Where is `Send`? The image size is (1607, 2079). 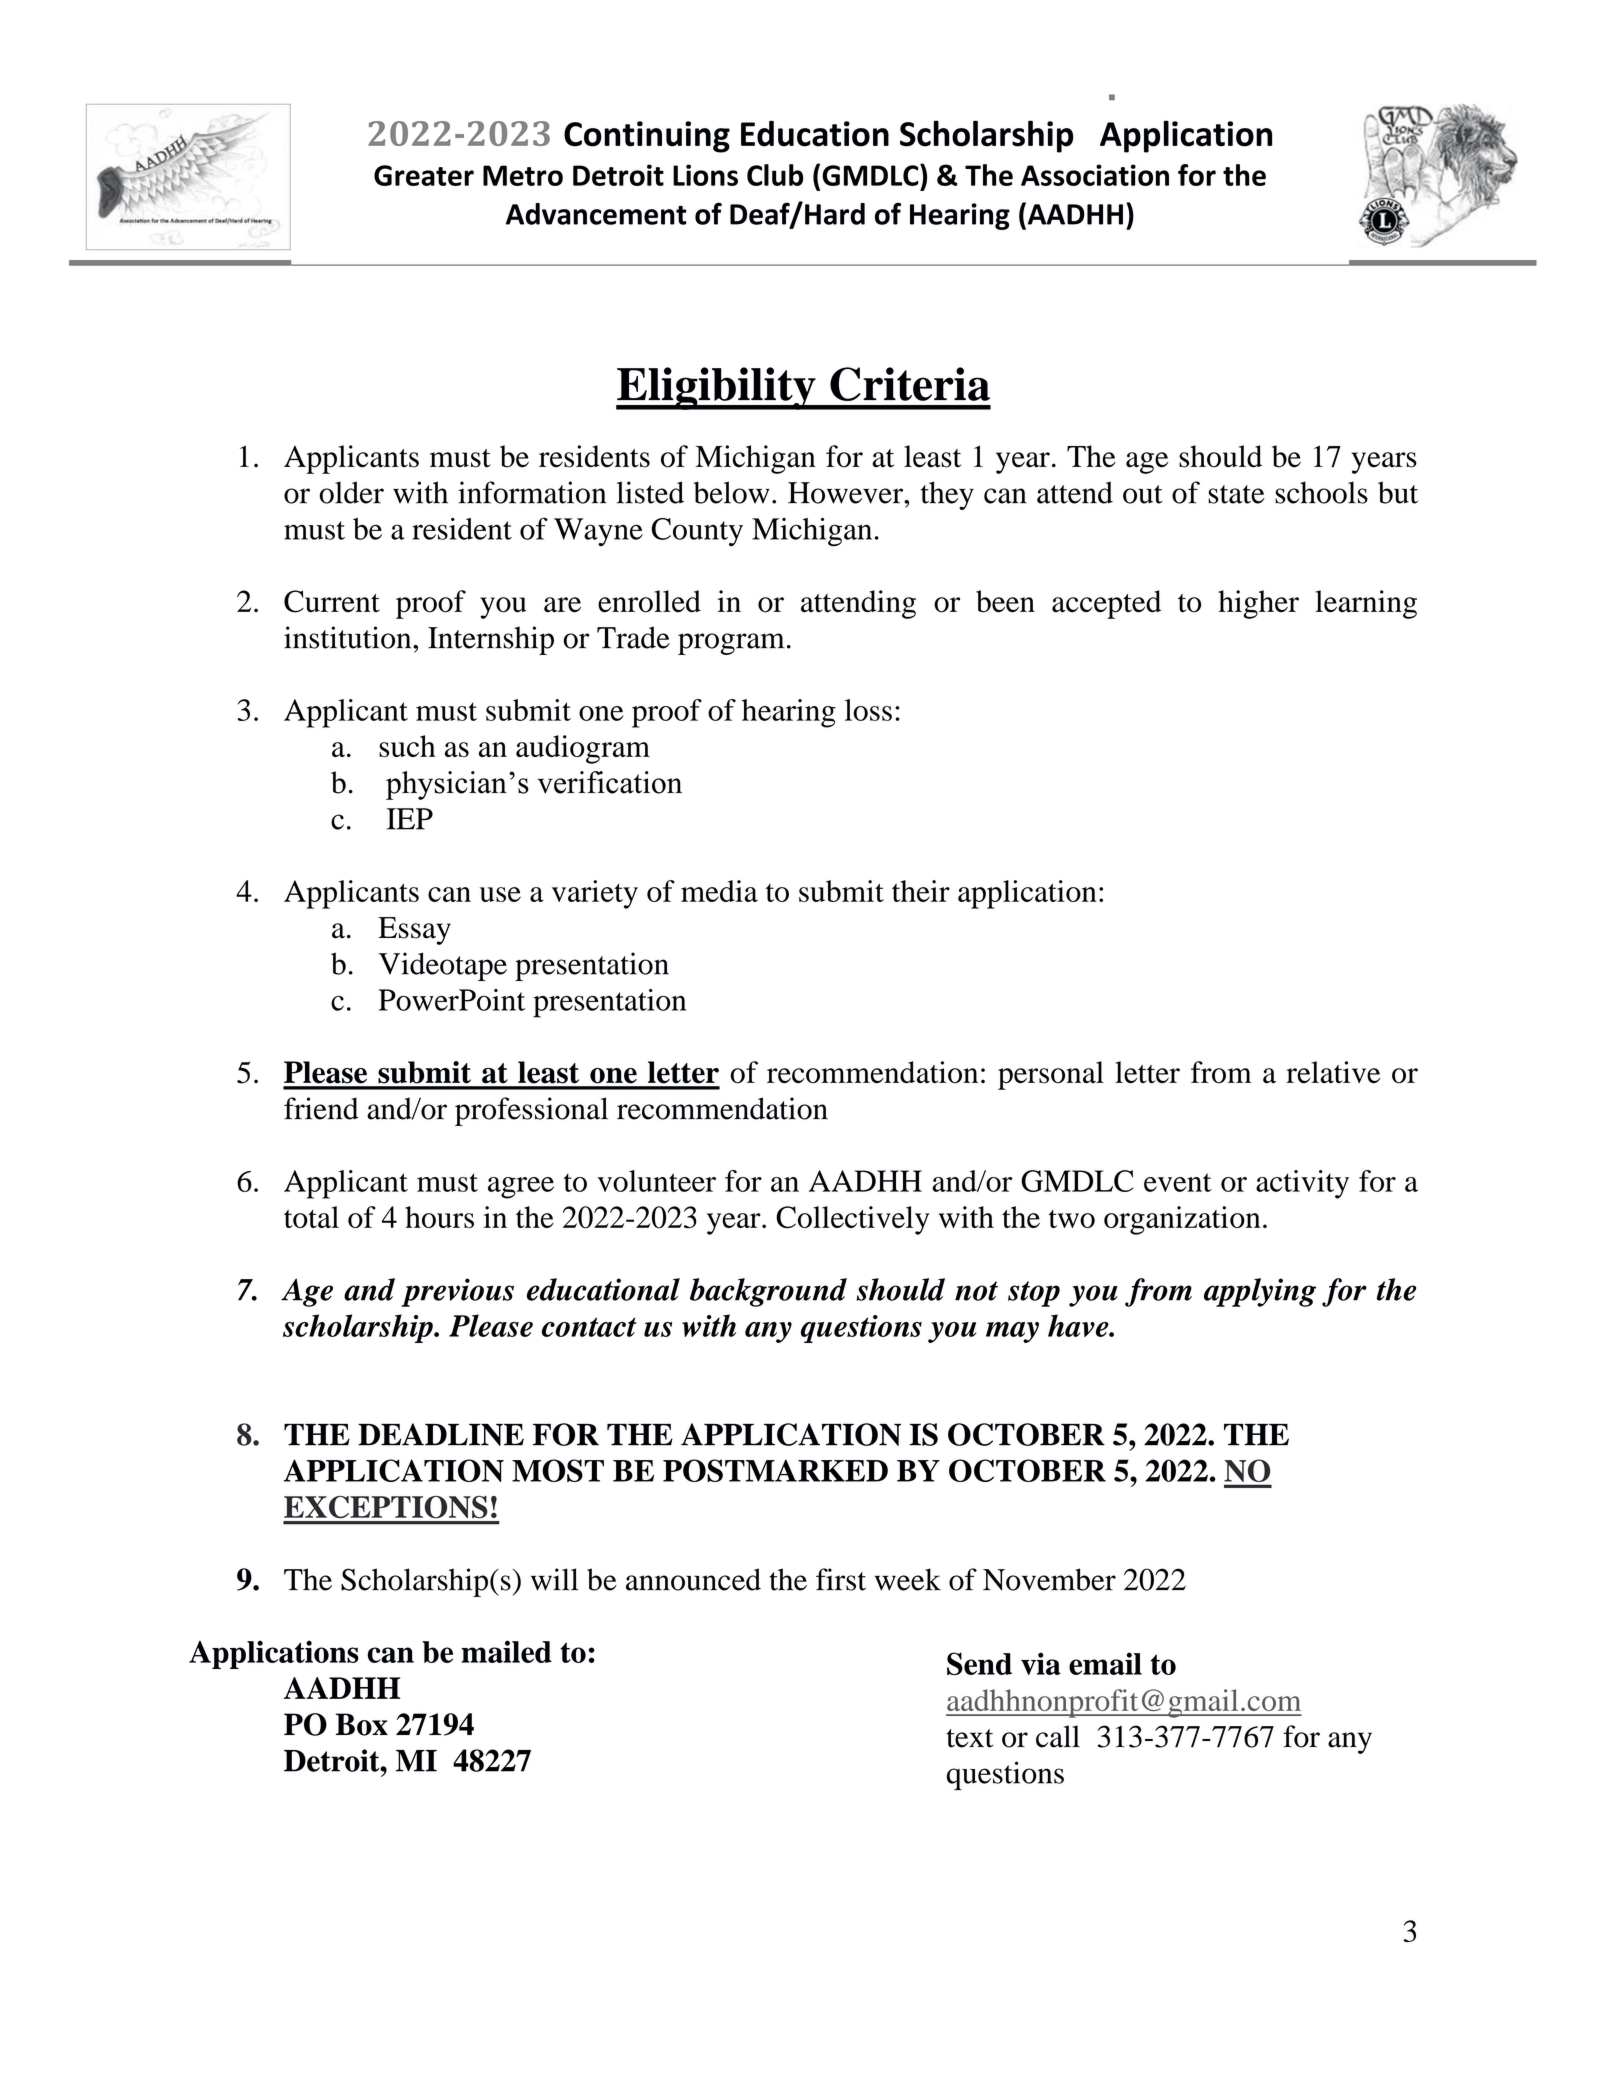
Send is located at coordinates (979, 1663).
